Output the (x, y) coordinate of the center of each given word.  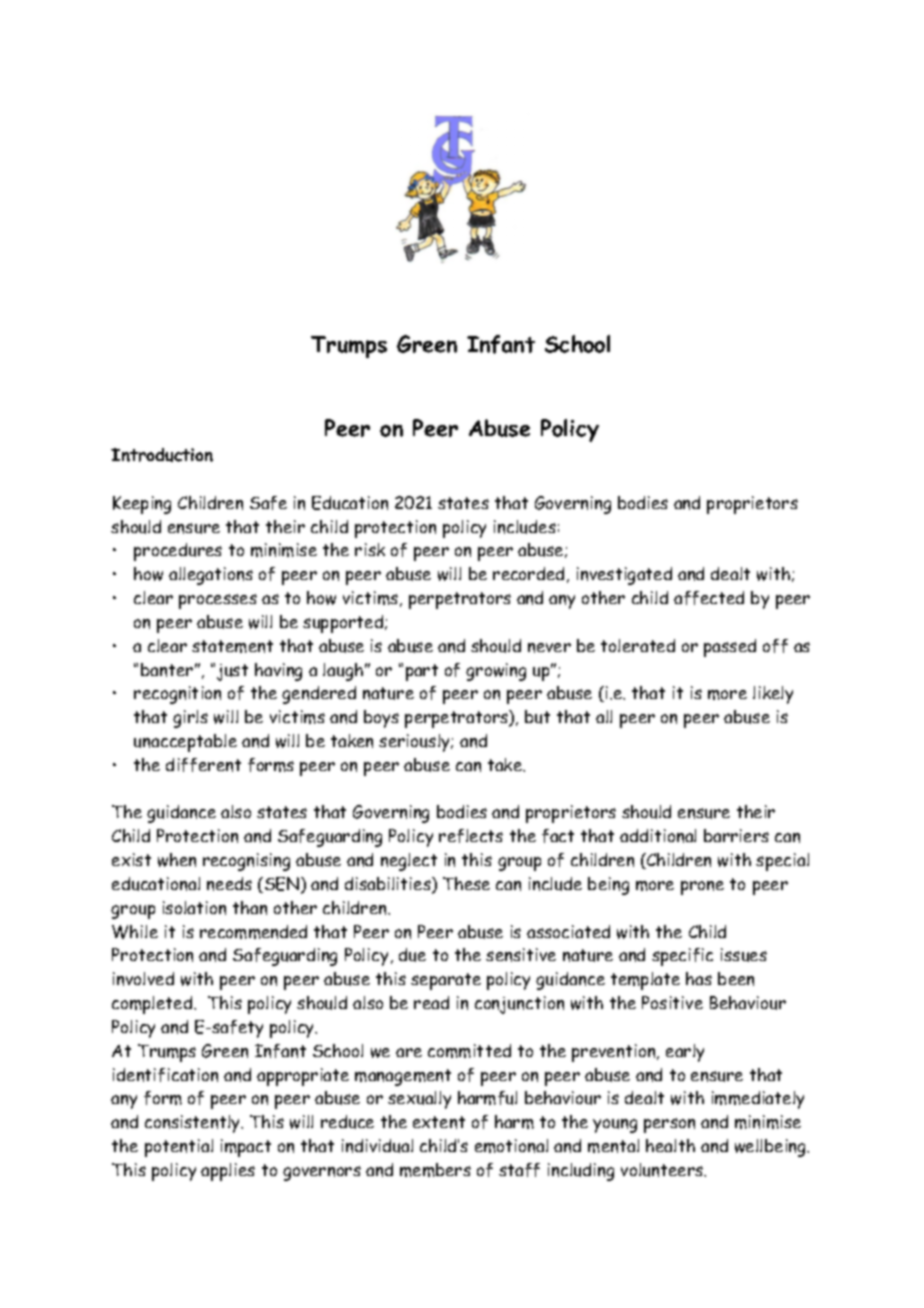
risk (370, 549)
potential (179, 1148)
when (177, 860)
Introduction (162, 455)
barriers (736, 835)
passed (730, 648)
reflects (471, 836)
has (699, 978)
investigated (624, 576)
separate (446, 981)
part (422, 672)
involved (143, 979)
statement (232, 646)
